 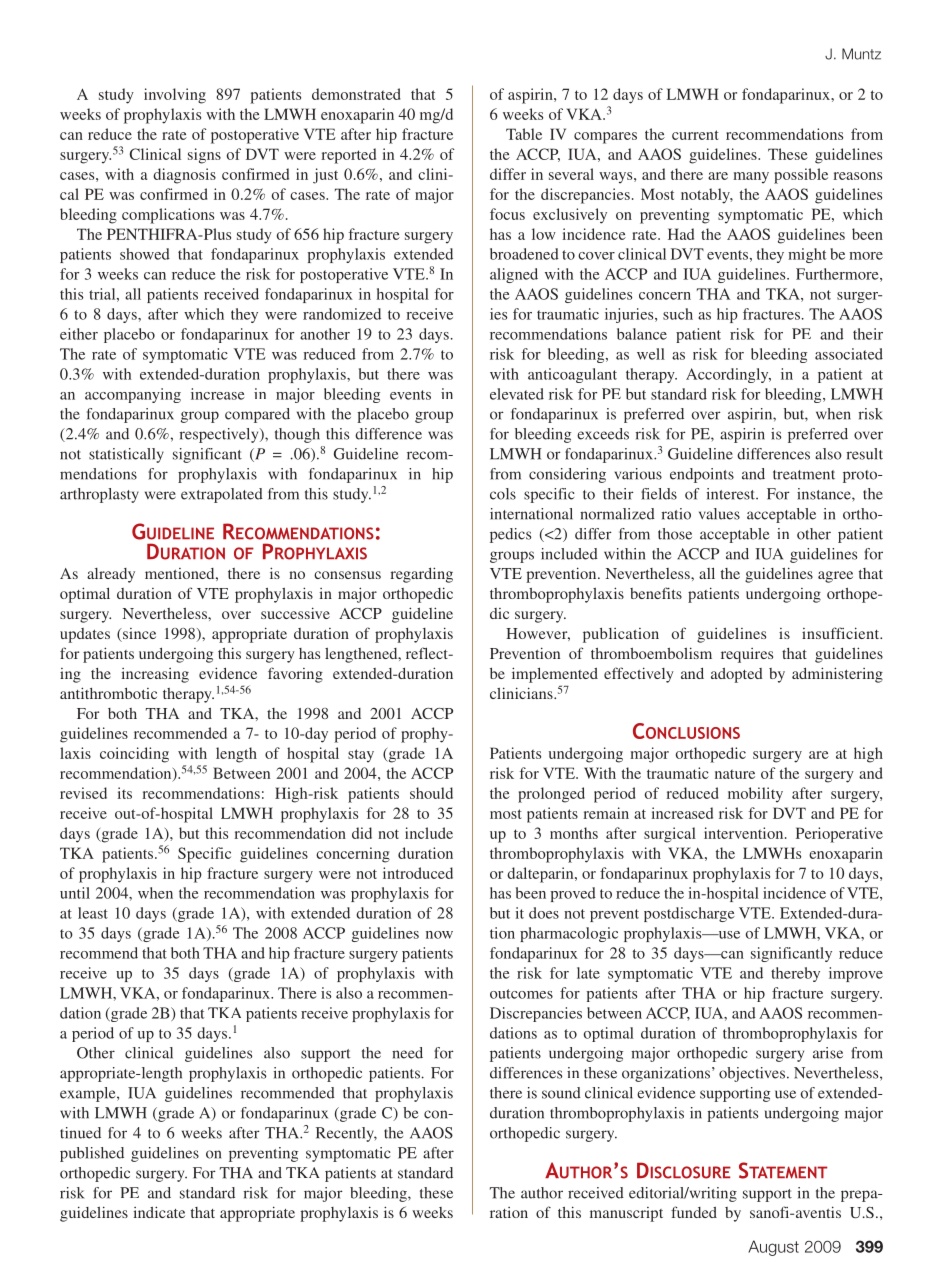 I want to click on accompanying, so click(x=133, y=395).
